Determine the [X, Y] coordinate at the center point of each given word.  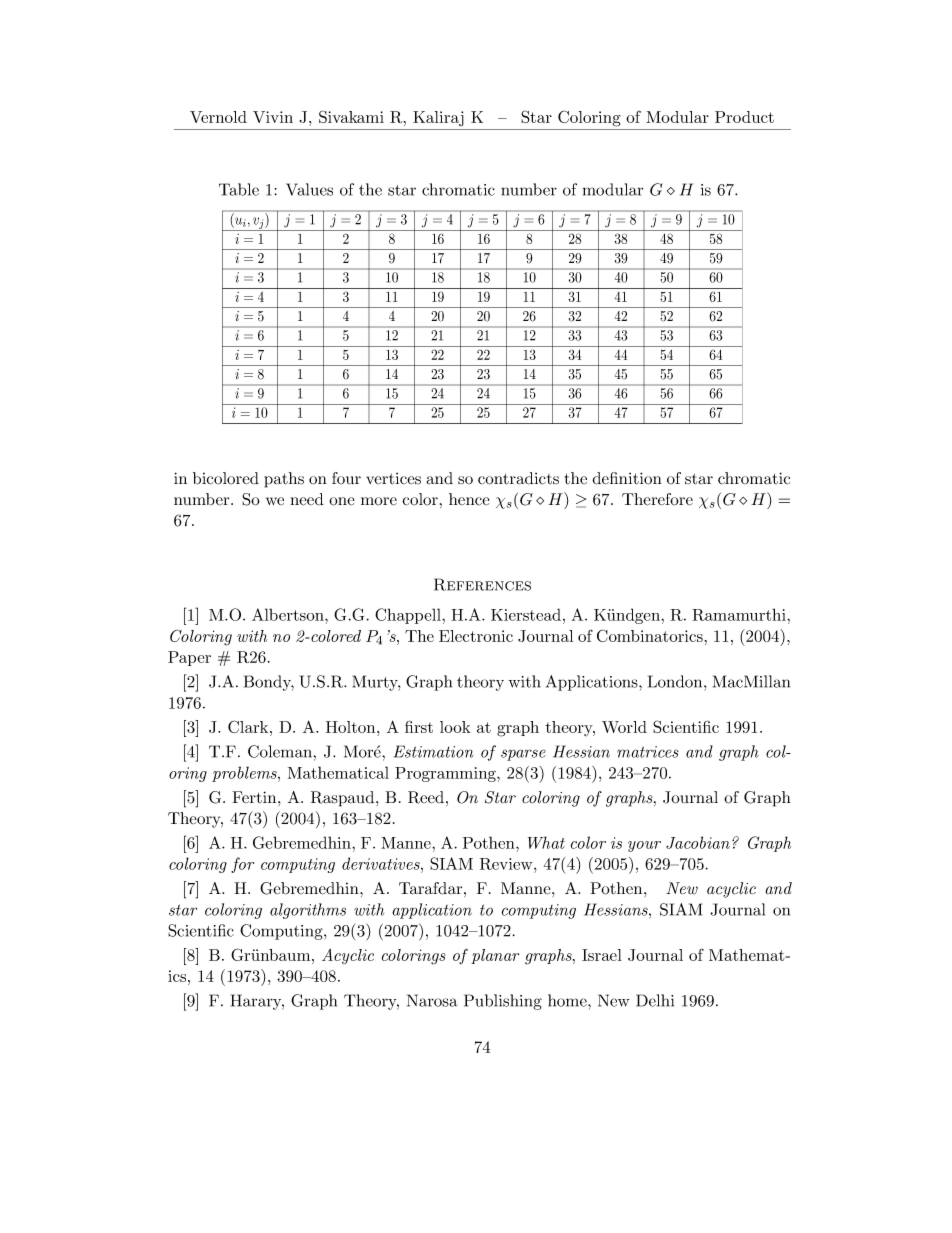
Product [744, 117]
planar [495, 956]
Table [239, 189]
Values [309, 189]
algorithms [308, 911]
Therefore [657, 499]
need [307, 499]
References [482, 584]
